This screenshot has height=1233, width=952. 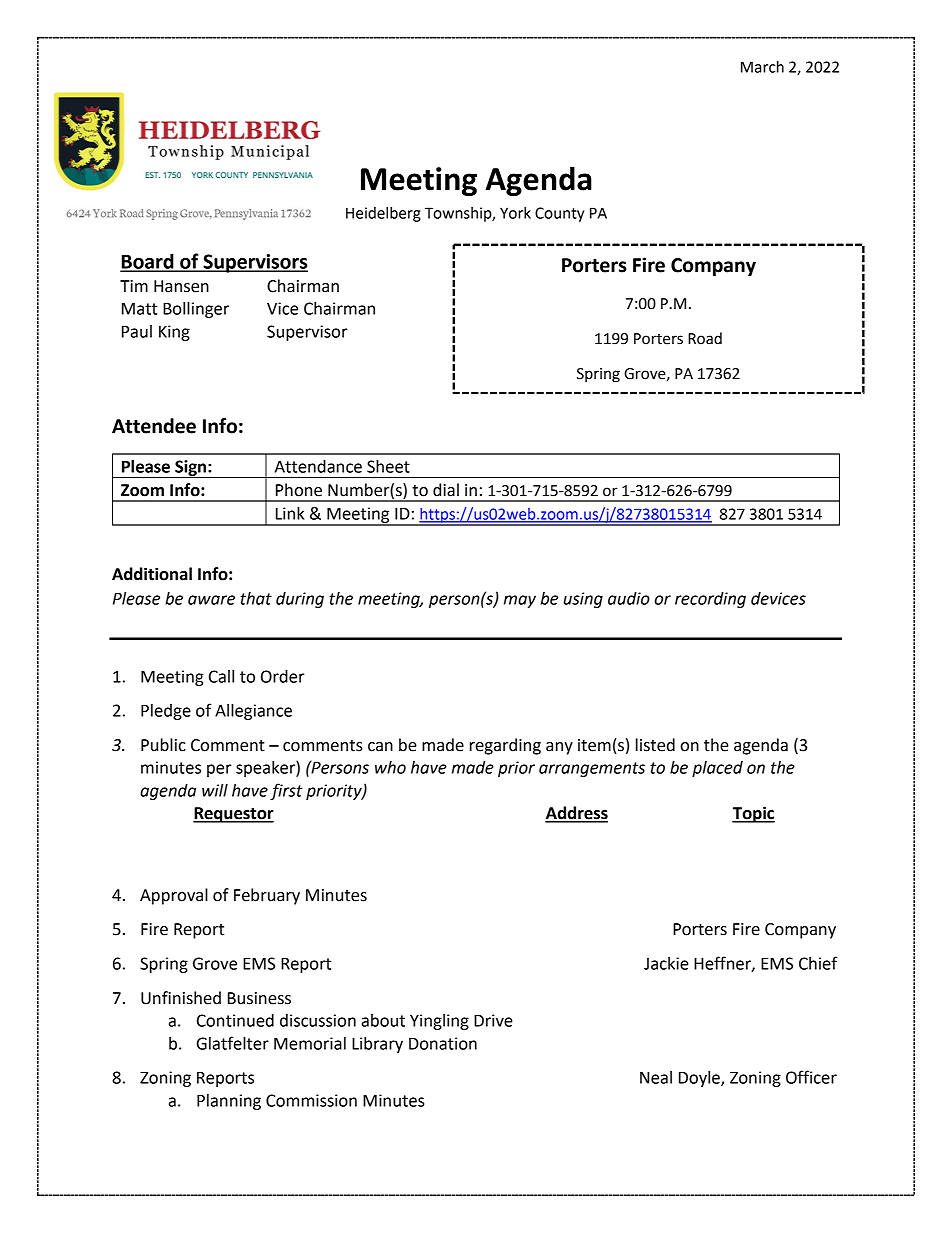 I want to click on Bollinger, so click(x=196, y=310).
